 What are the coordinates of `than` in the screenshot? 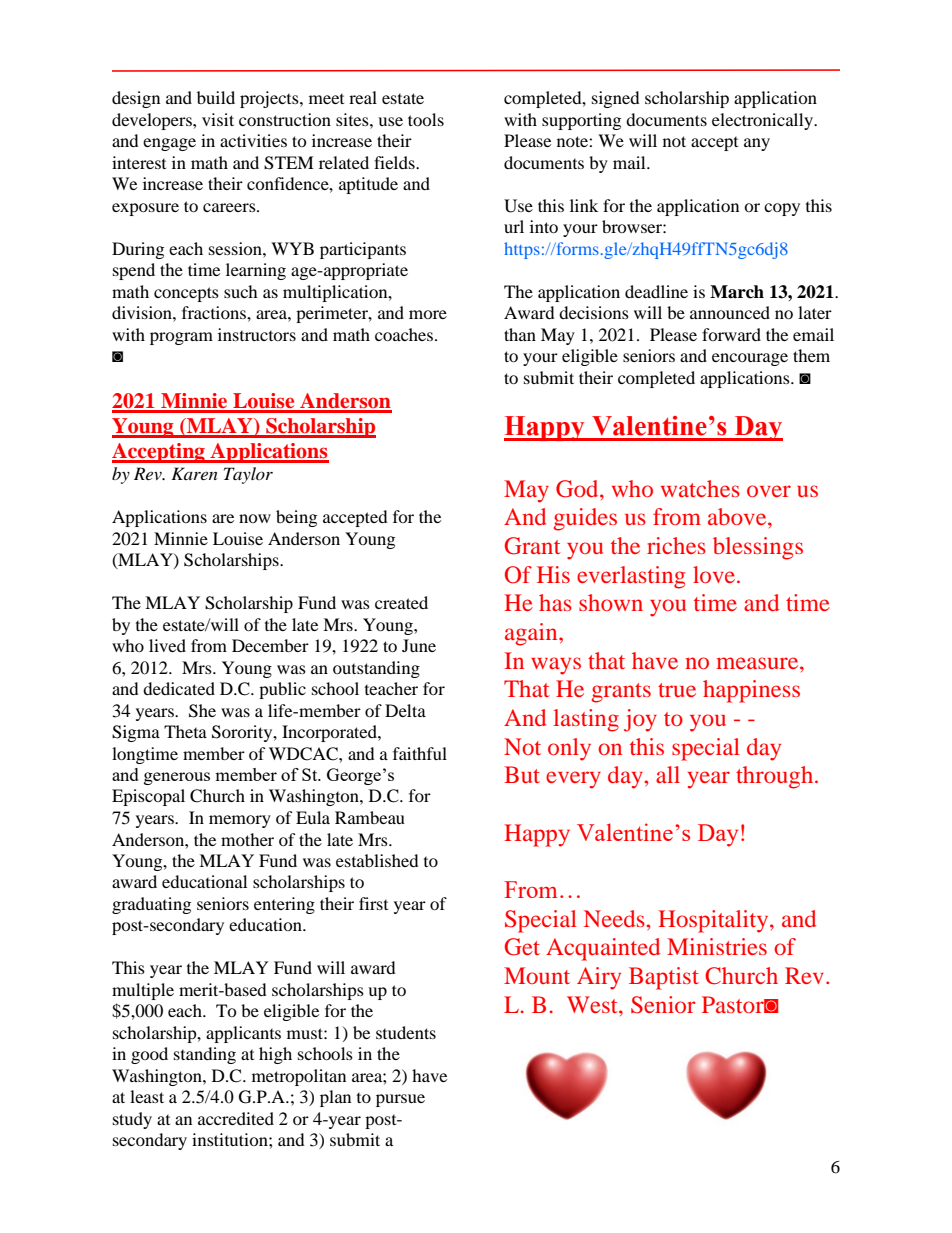 It's located at (520, 334).
